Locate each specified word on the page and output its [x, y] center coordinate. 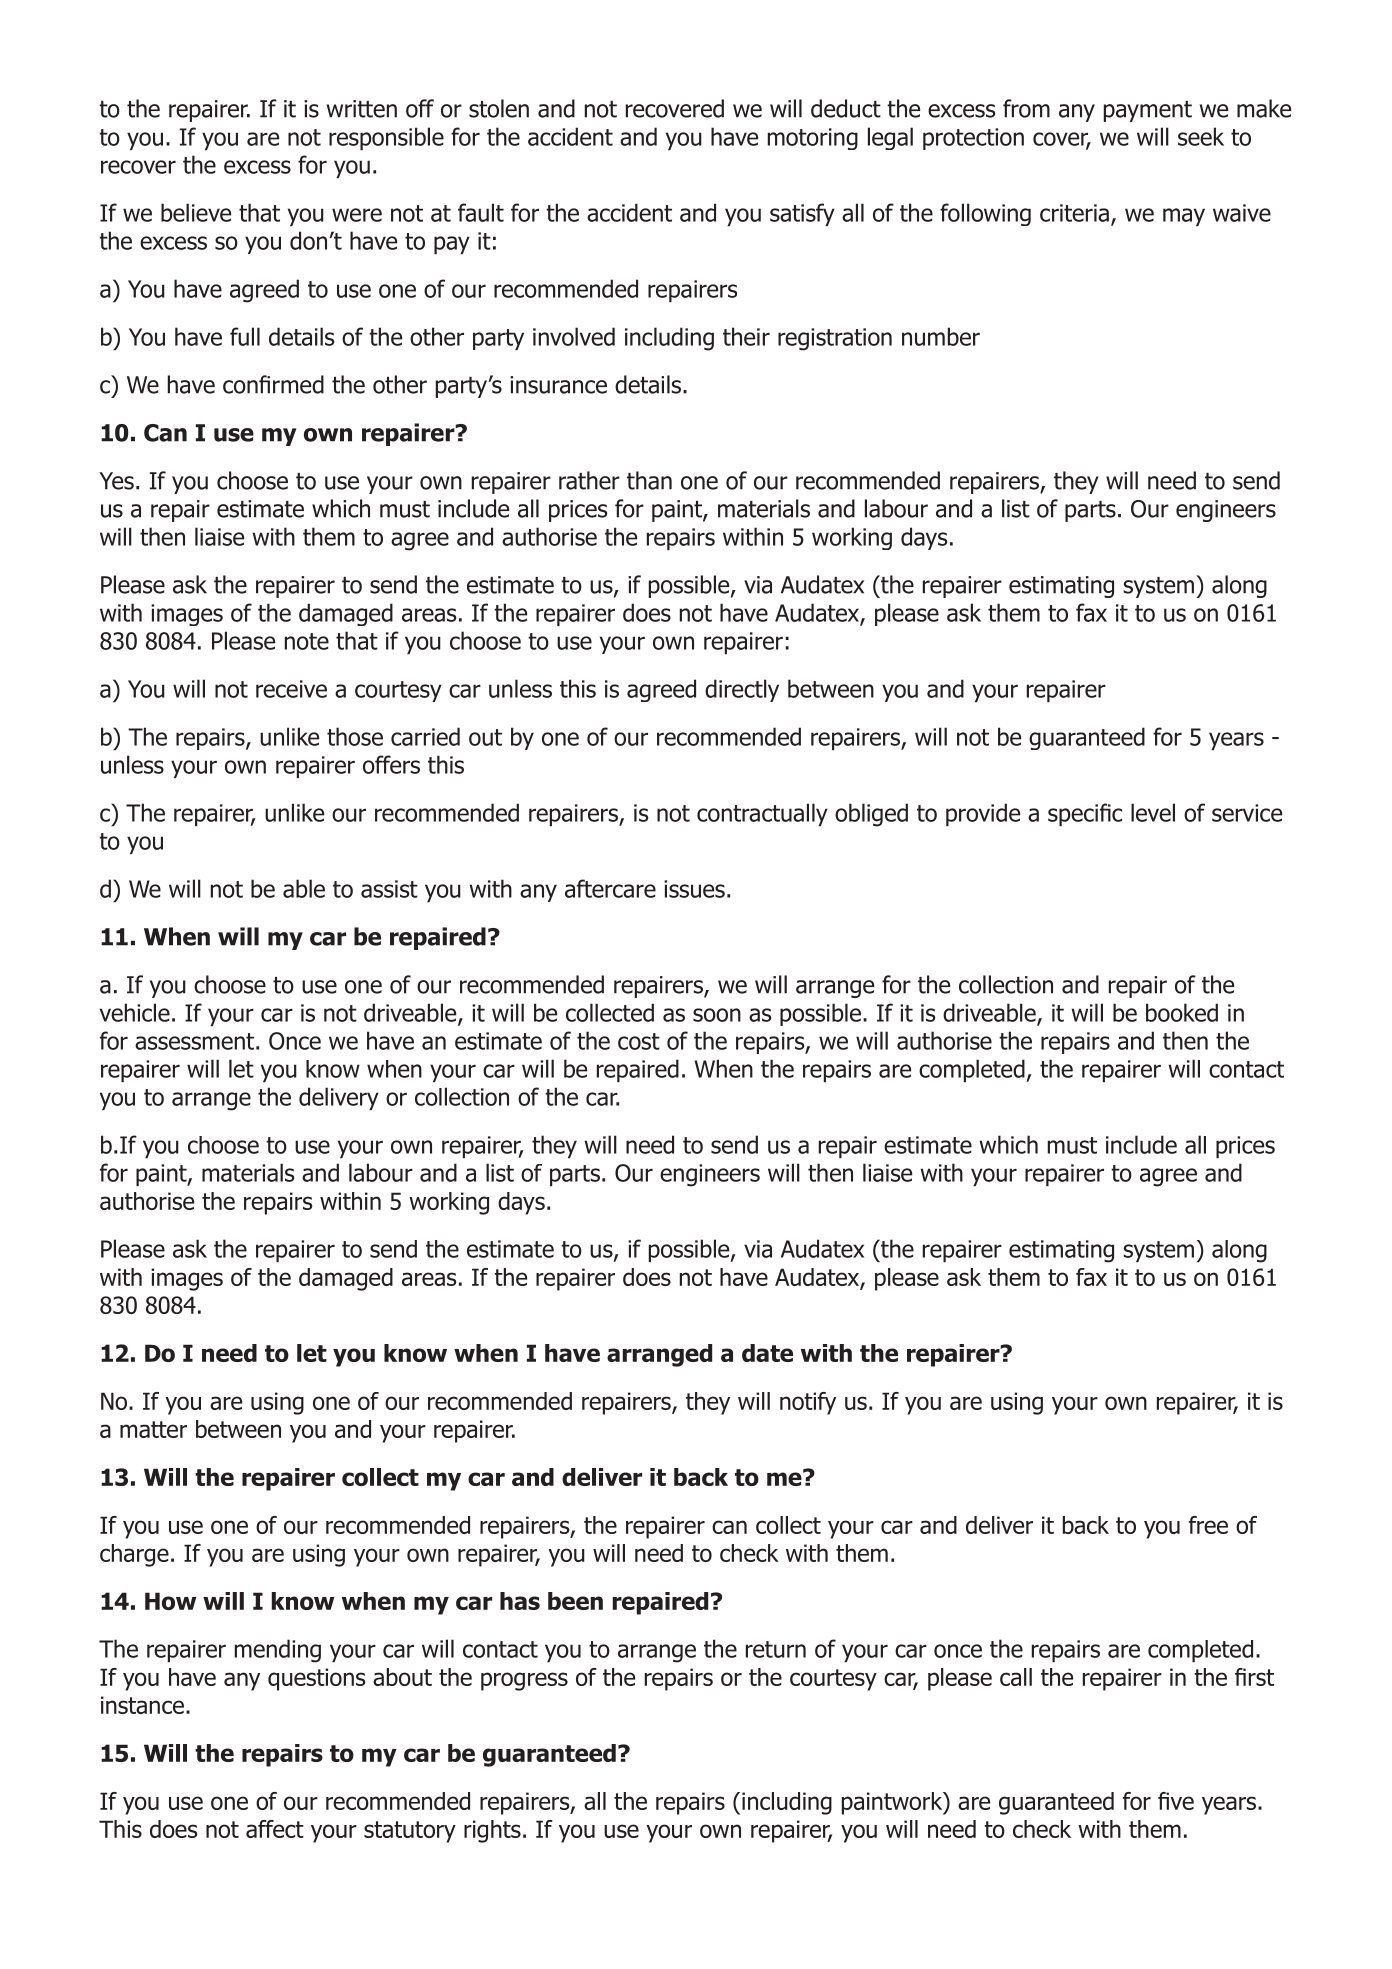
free [1208, 1525]
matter [153, 1429]
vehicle [135, 1012]
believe [196, 212]
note [307, 641]
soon [717, 1015]
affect [275, 1829]
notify [808, 1403]
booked [1182, 1012]
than [649, 480]
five [1176, 1801]
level [1153, 812]
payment [1148, 111]
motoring [813, 139]
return [776, 1649]
